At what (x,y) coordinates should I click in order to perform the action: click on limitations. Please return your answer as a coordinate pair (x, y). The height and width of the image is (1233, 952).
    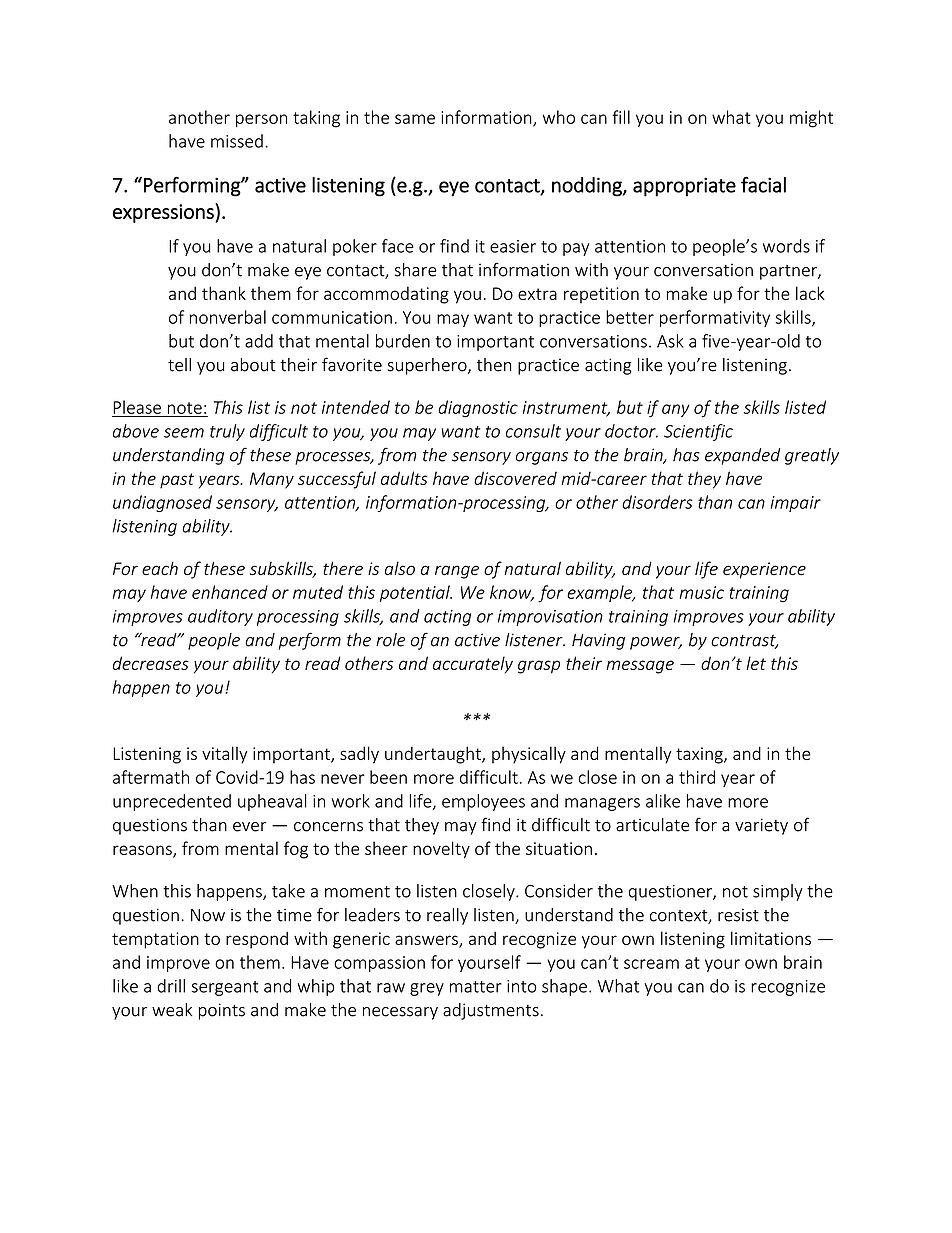
    Looking at the image, I should click on (771, 938).
